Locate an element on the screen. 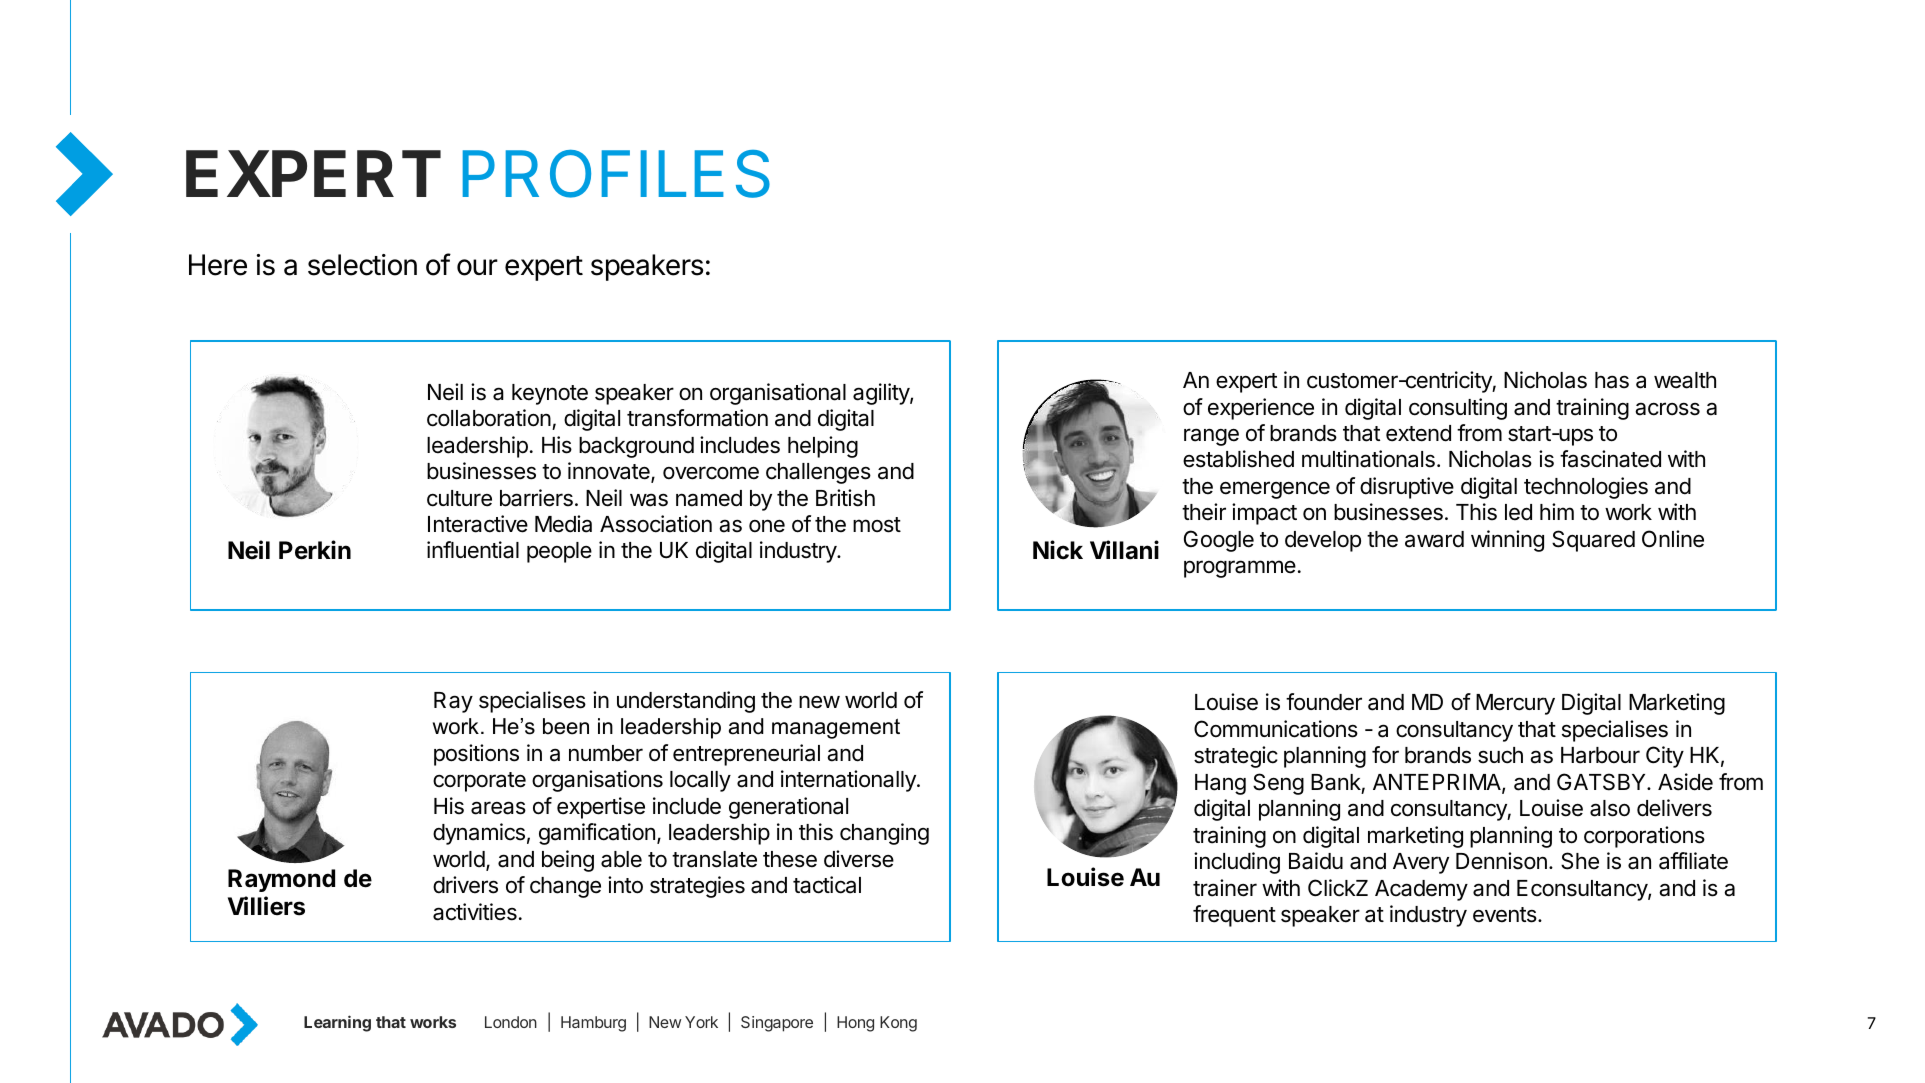 The image size is (1925, 1083). positions is located at coordinates (476, 755).
